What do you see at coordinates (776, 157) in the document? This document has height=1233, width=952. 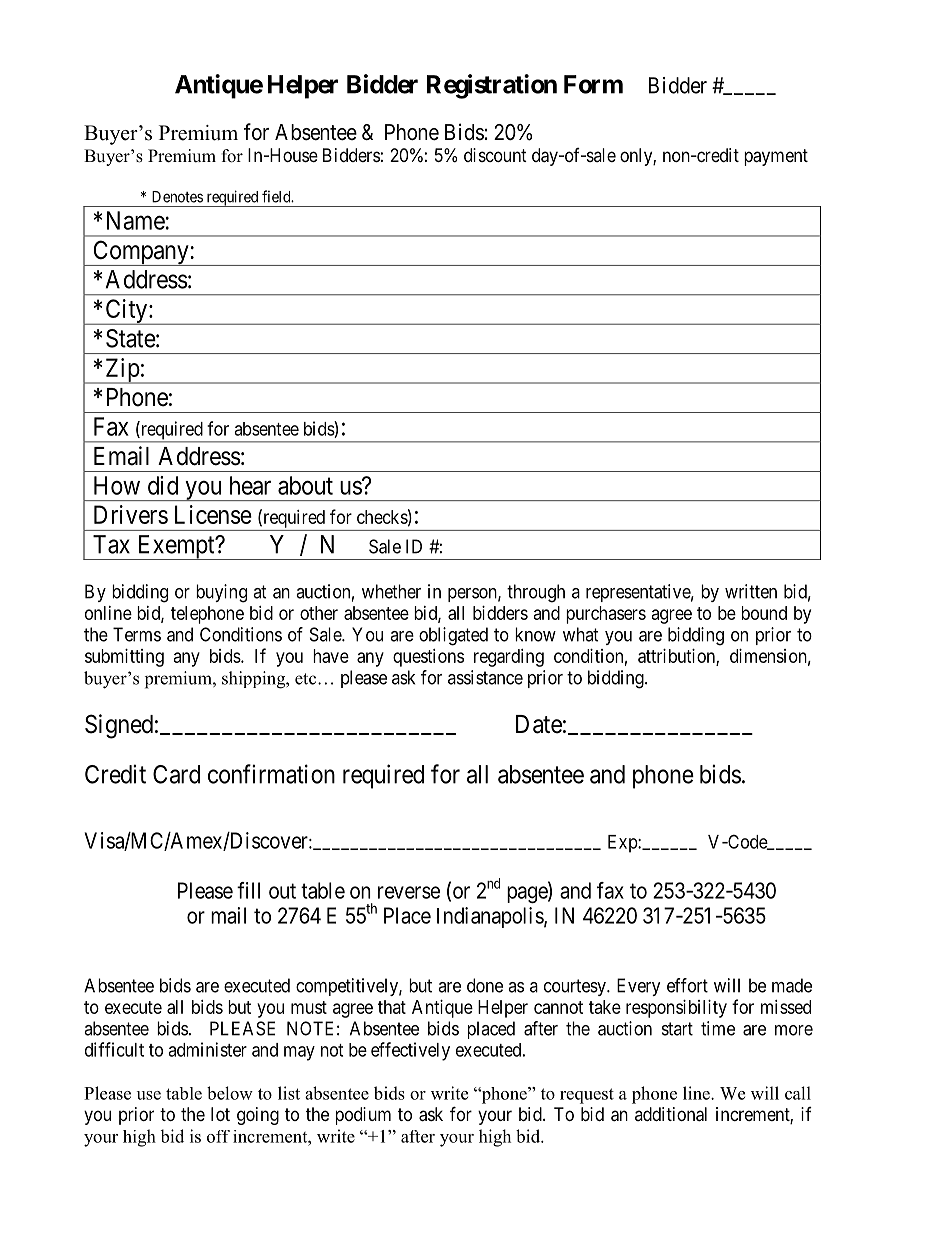 I see `payment` at bounding box center [776, 157].
